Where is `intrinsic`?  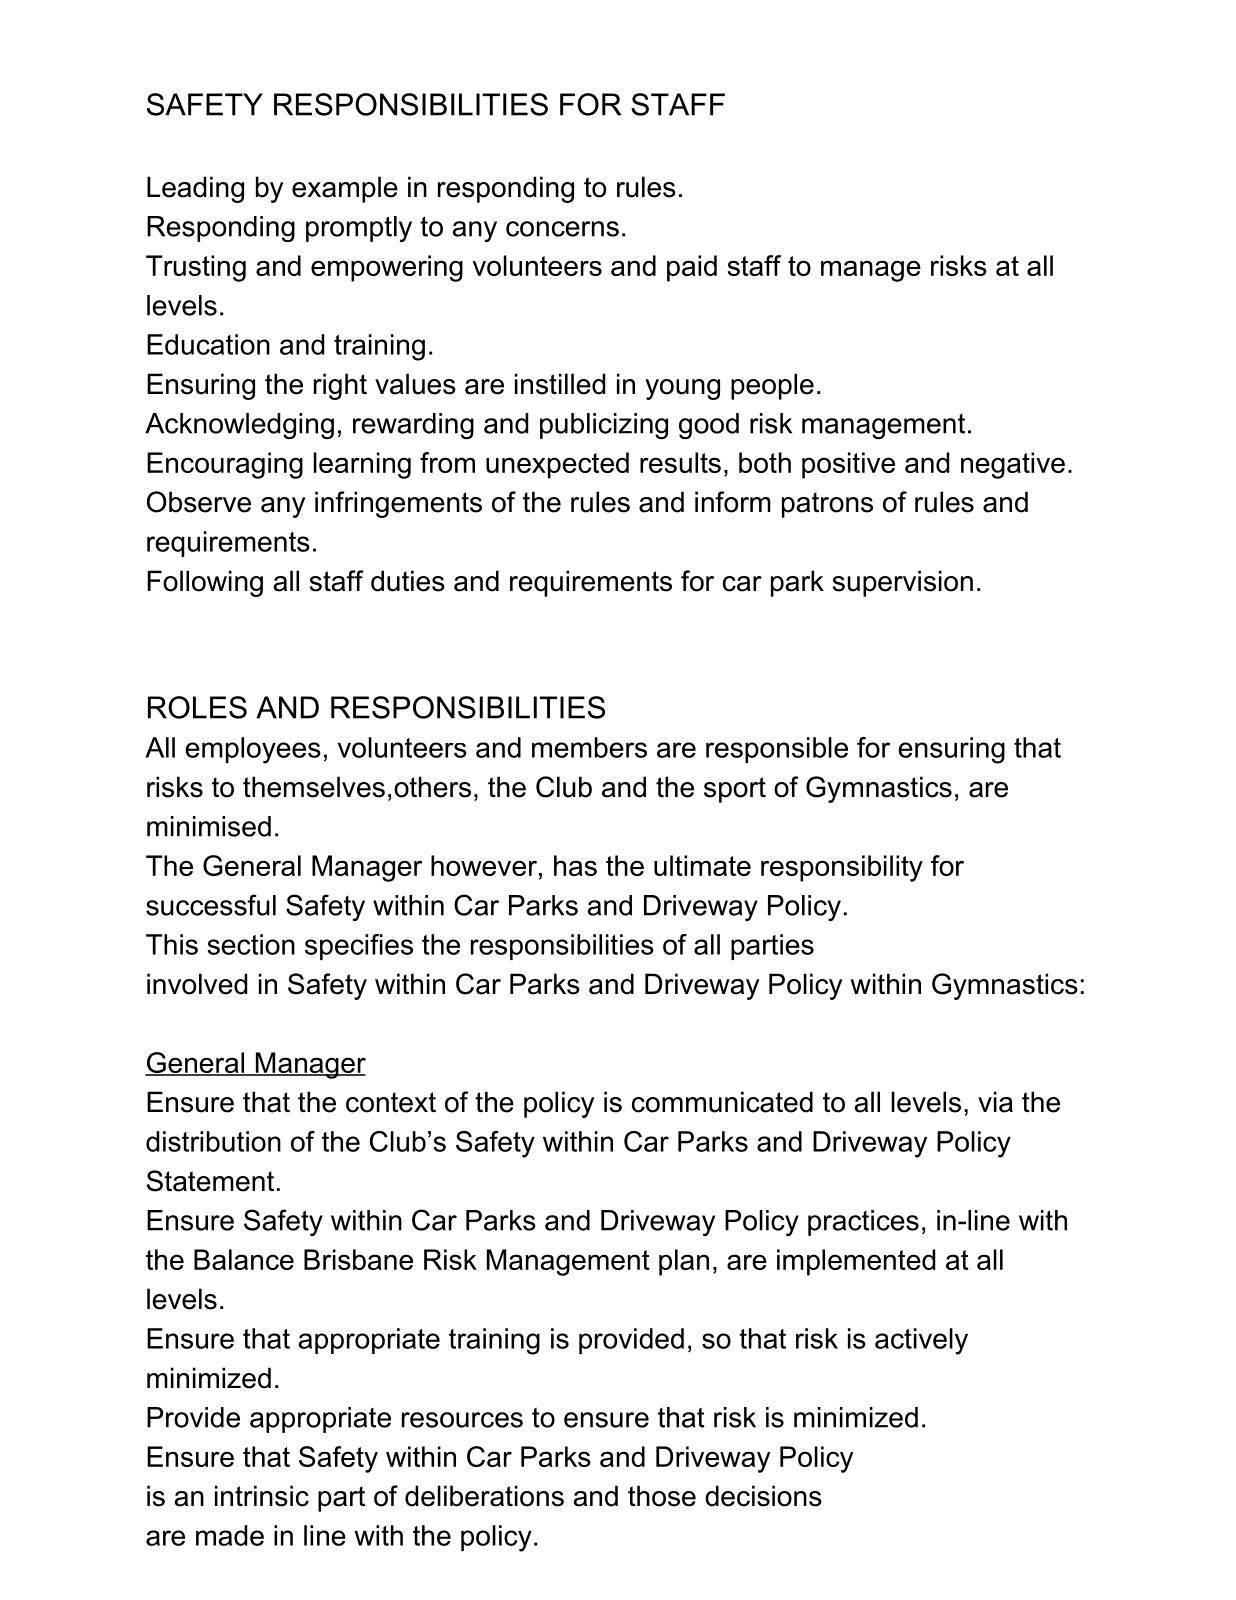 intrinsic is located at coordinates (262, 1496).
